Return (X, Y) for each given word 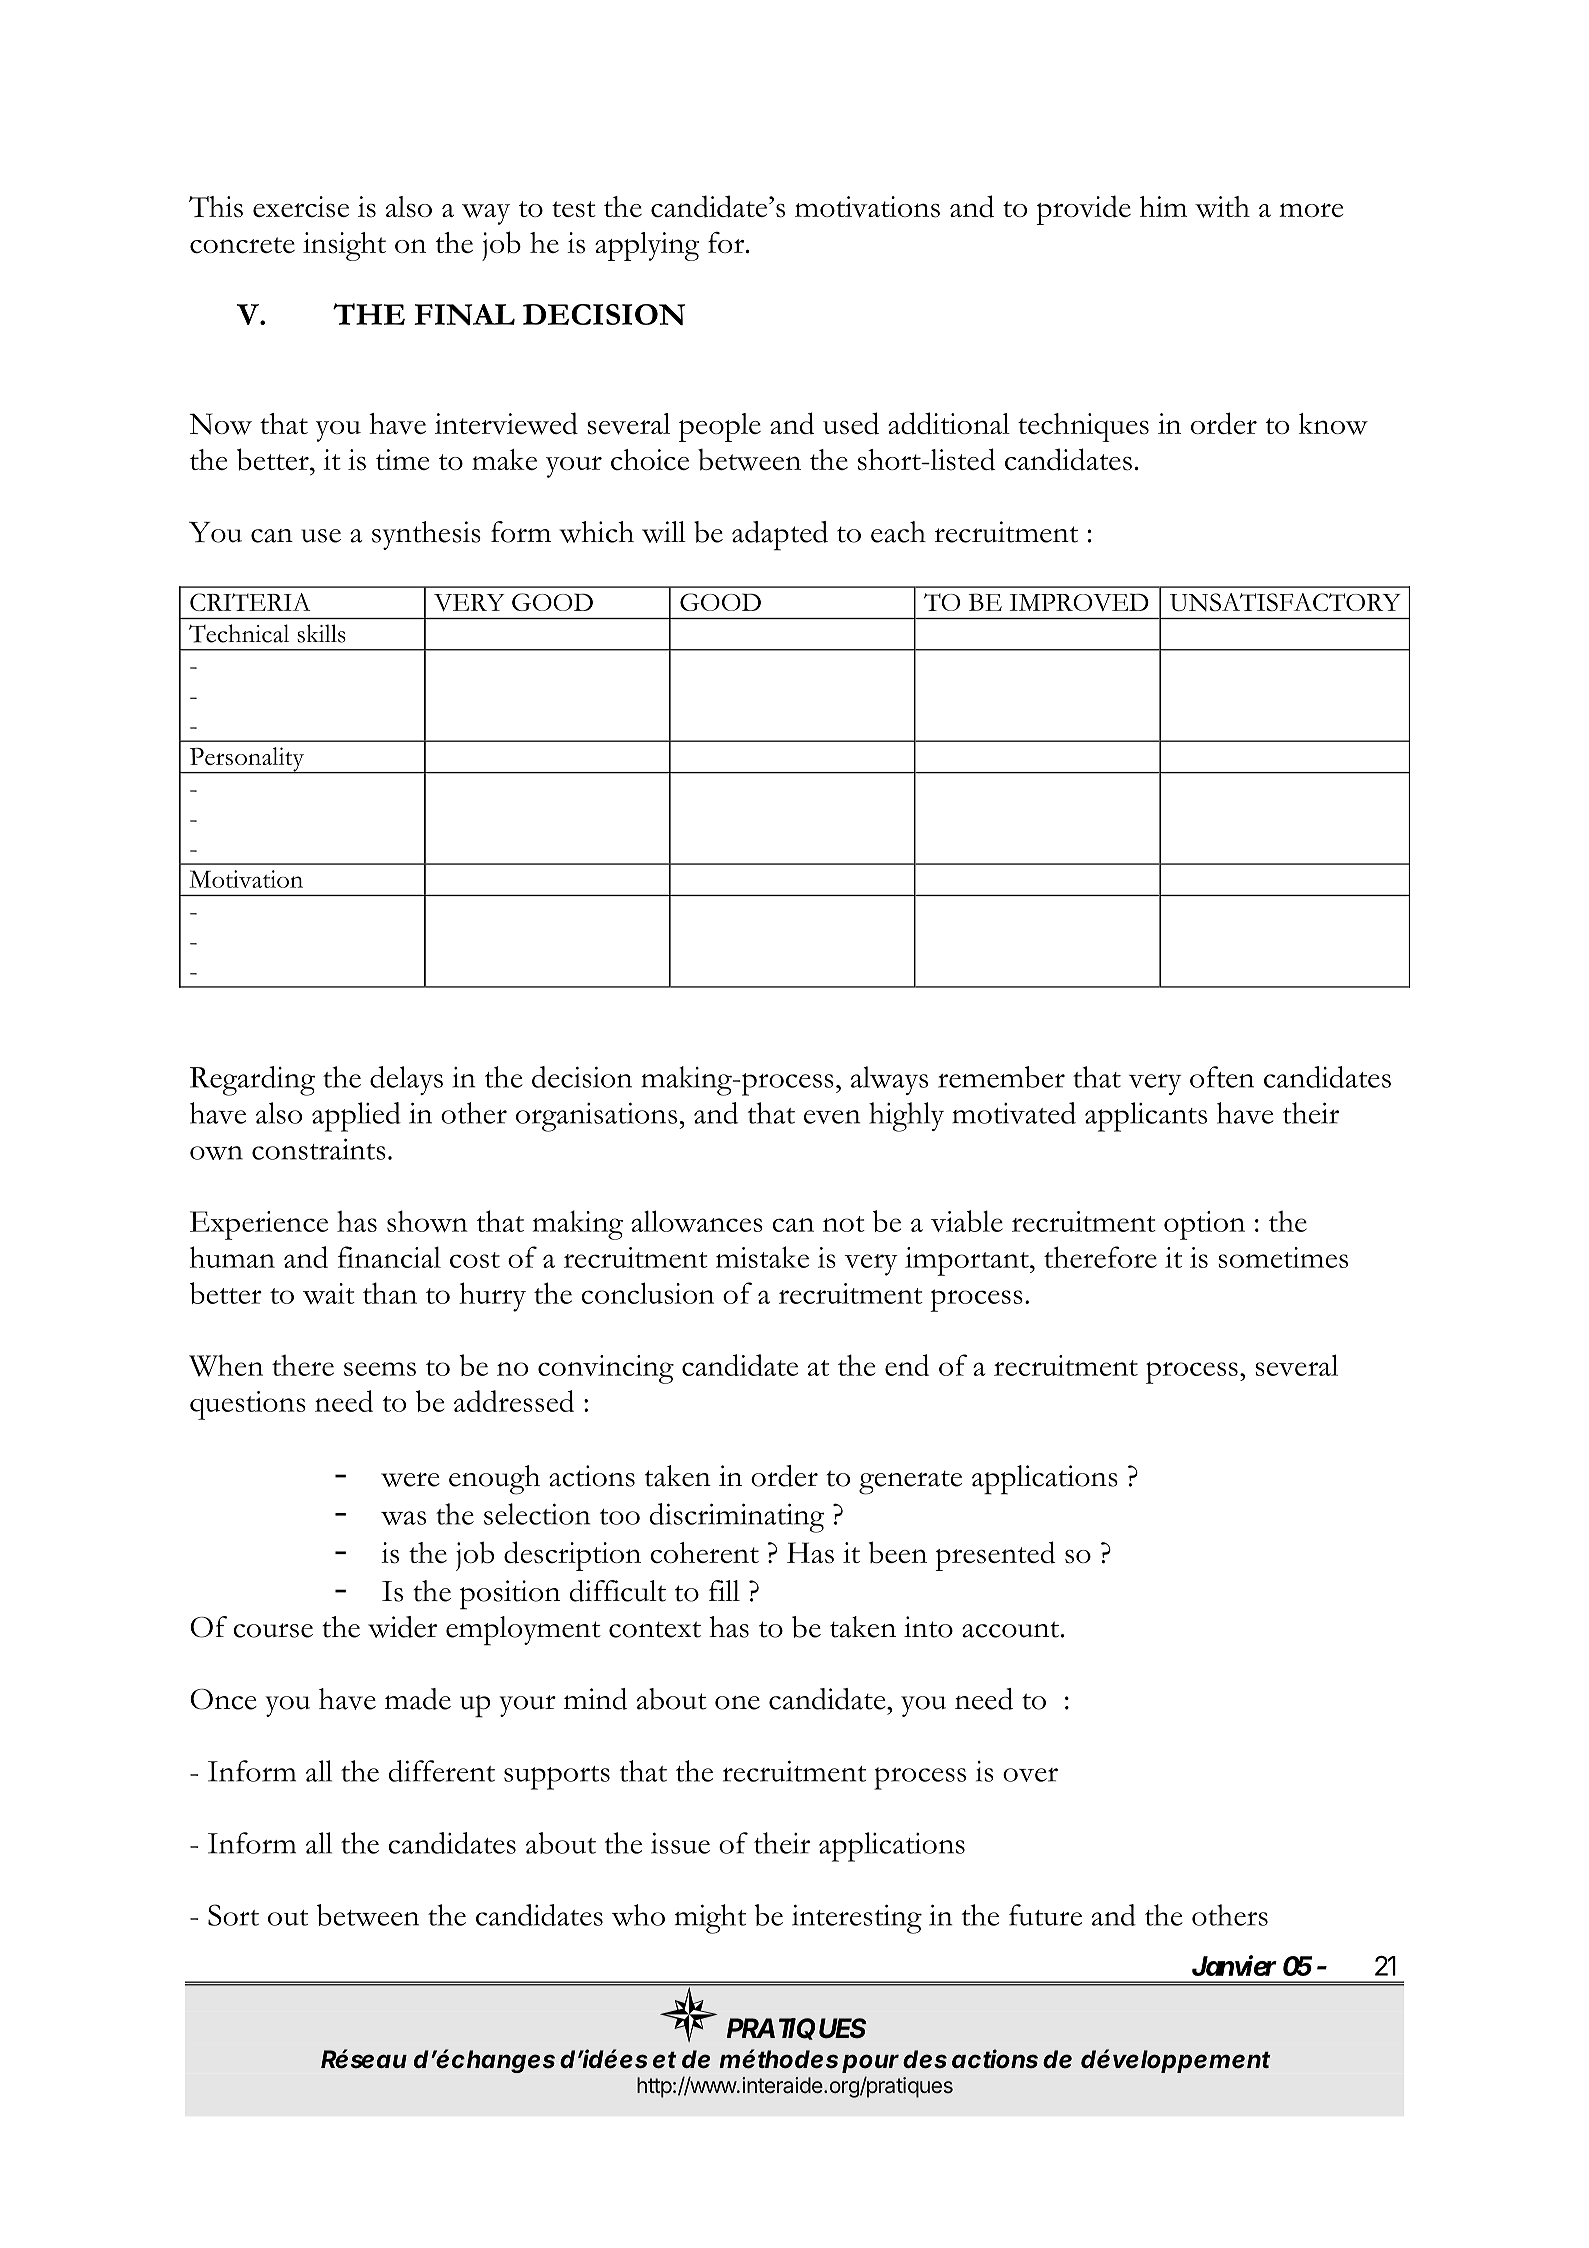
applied (356, 1117)
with (1222, 207)
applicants (1146, 1117)
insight (344, 246)
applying (647, 246)
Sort (233, 1915)
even (832, 1117)
